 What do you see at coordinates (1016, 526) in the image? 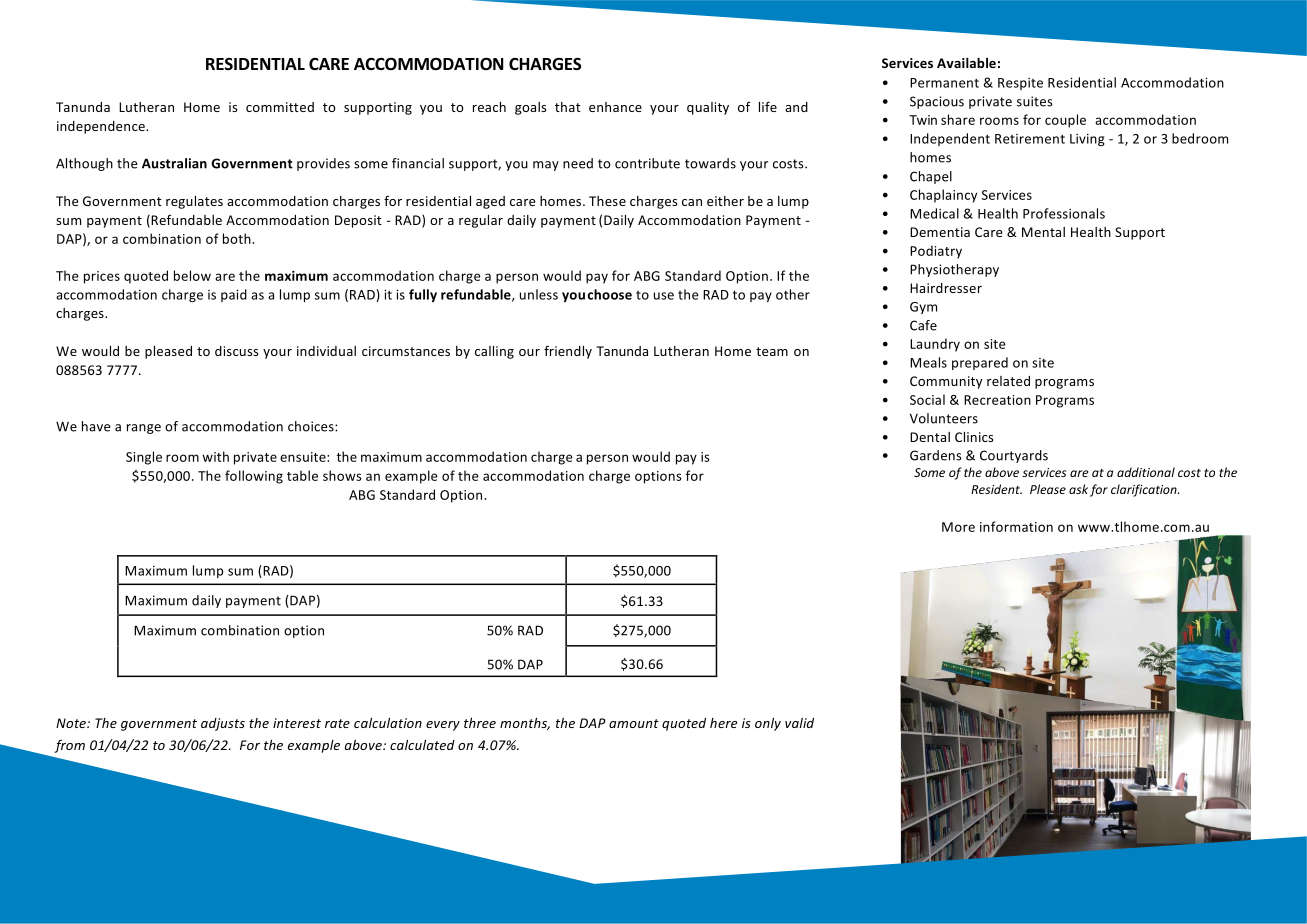
I see `information` at bounding box center [1016, 526].
